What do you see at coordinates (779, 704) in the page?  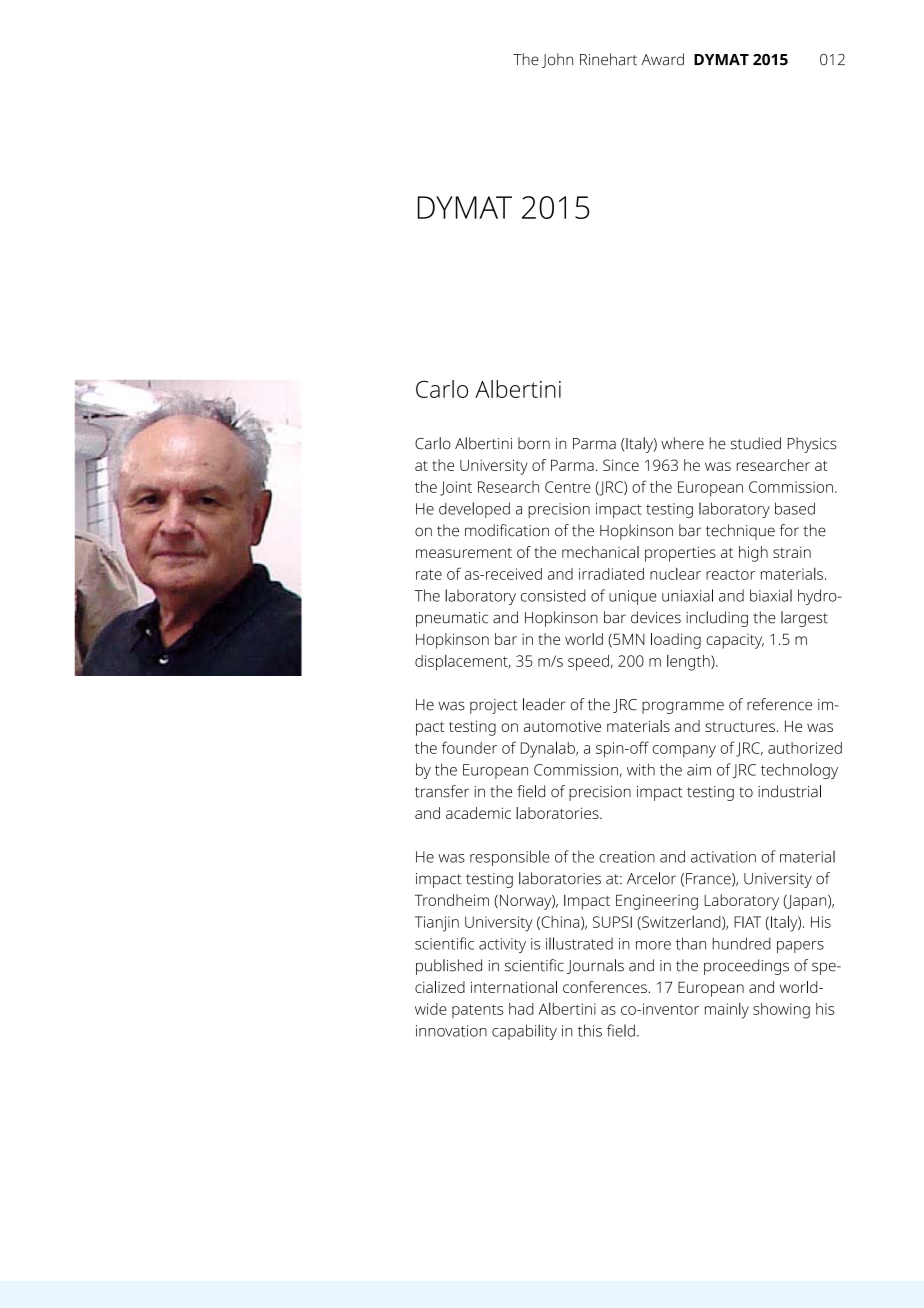 I see `reference` at bounding box center [779, 704].
